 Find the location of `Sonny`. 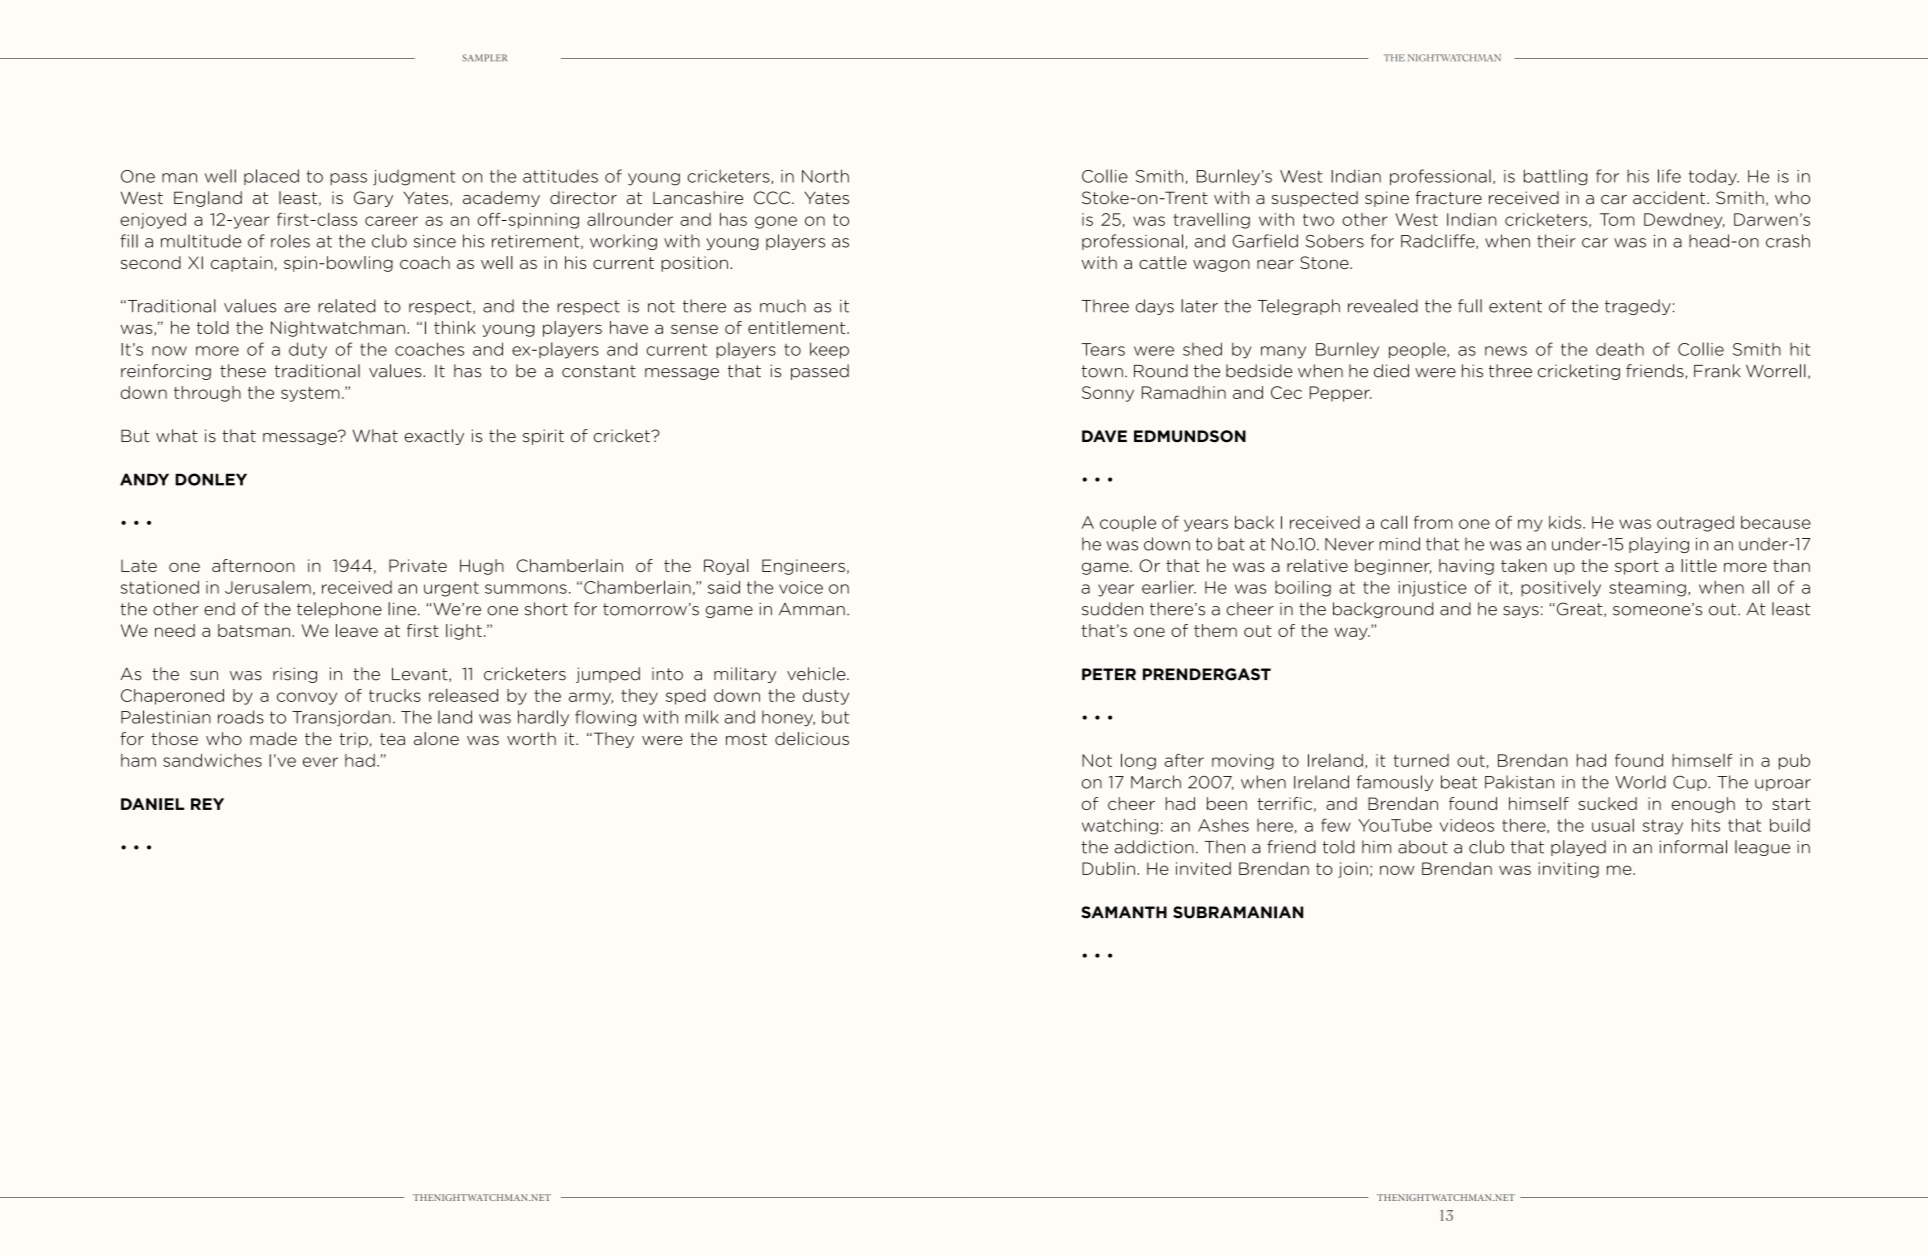

Sonny is located at coordinates (1108, 394).
